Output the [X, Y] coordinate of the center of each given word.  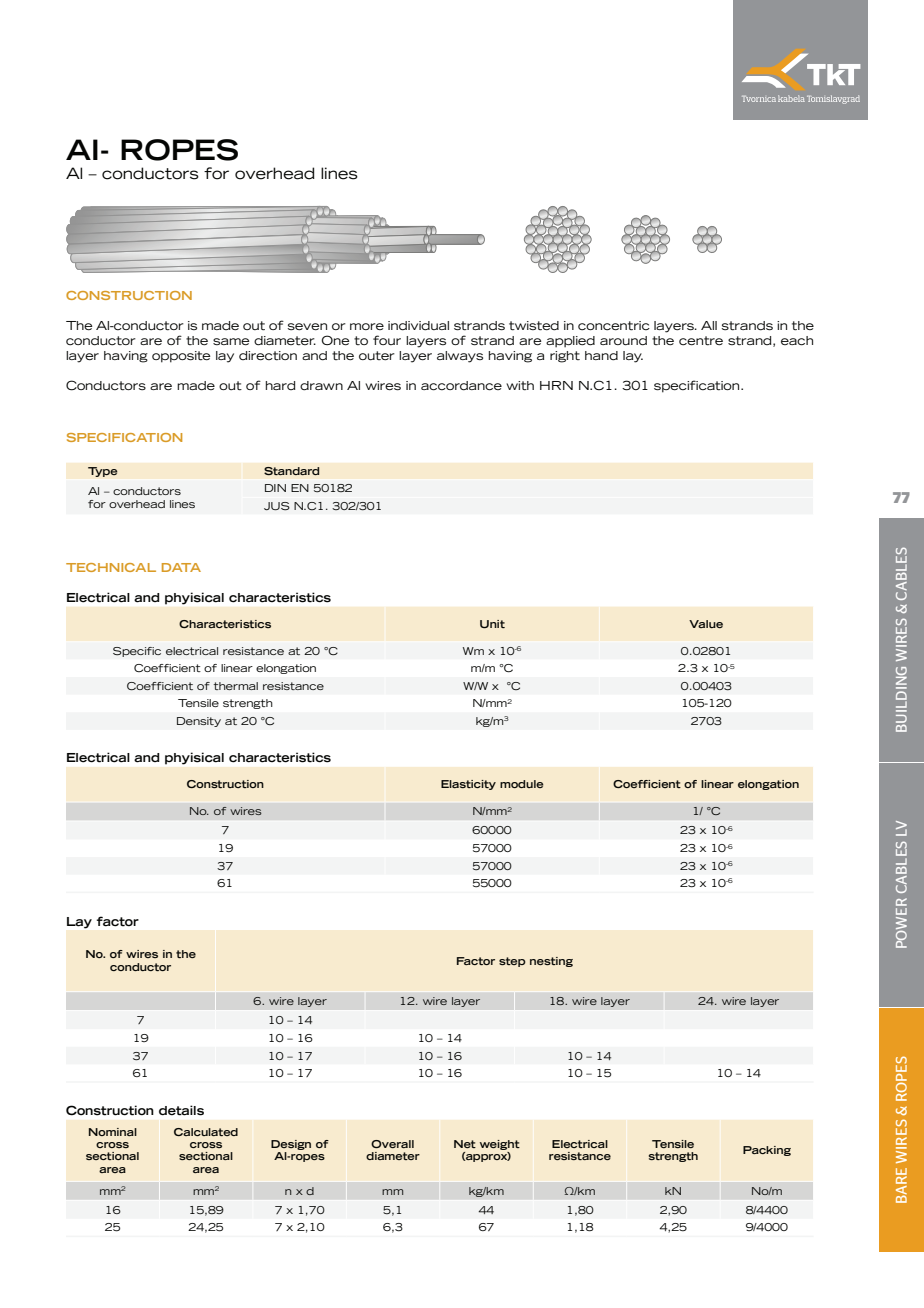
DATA [181, 567]
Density [199, 722]
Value [706, 624]
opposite [181, 357]
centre [701, 341]
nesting [551, 962]
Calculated [206, 1132]
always [460, 357]
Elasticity [468, 785]
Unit [492, 624]
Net [465, 1144]
